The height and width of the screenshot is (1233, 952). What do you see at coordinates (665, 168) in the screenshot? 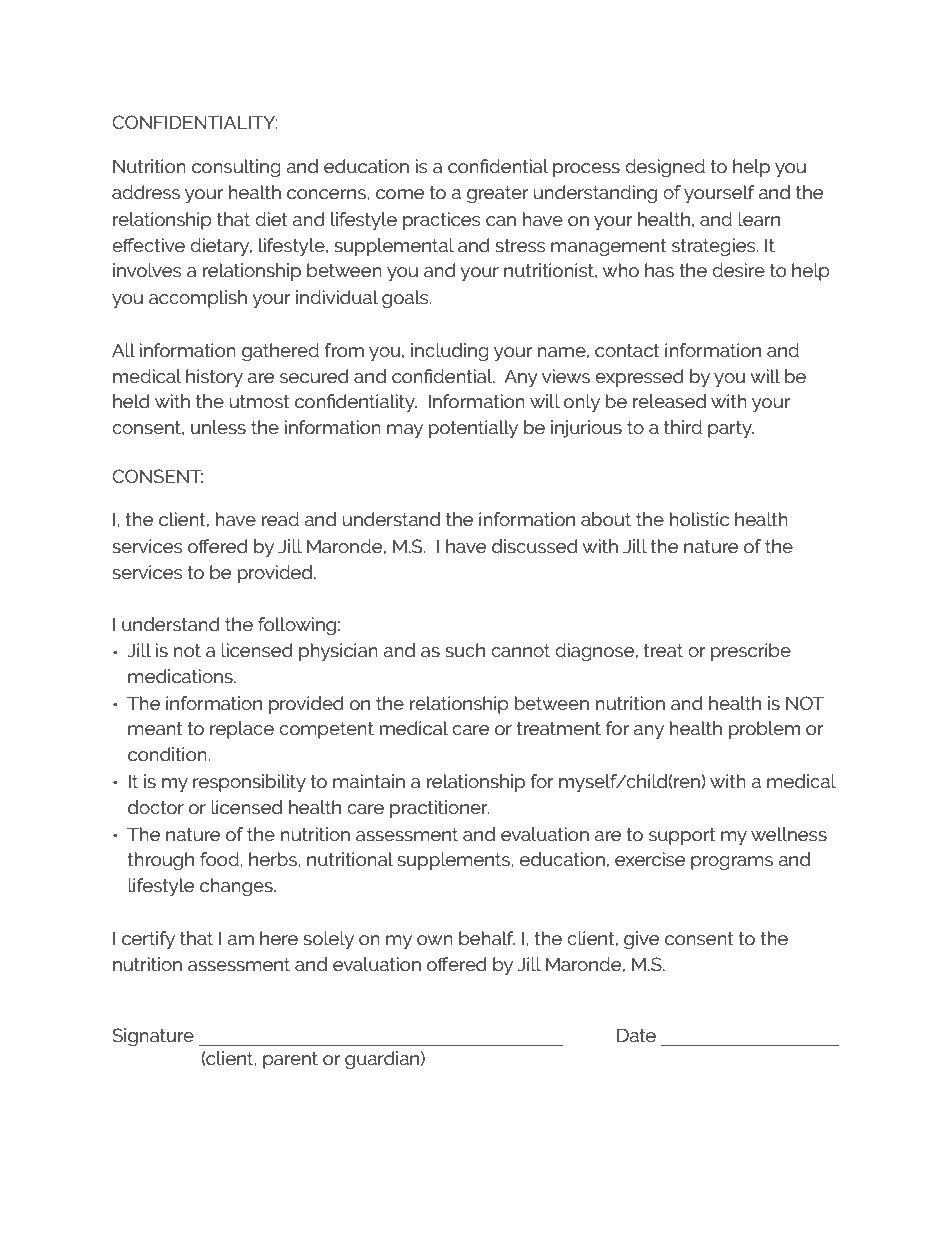
I see `designed` at bounding box center [665, 168].
